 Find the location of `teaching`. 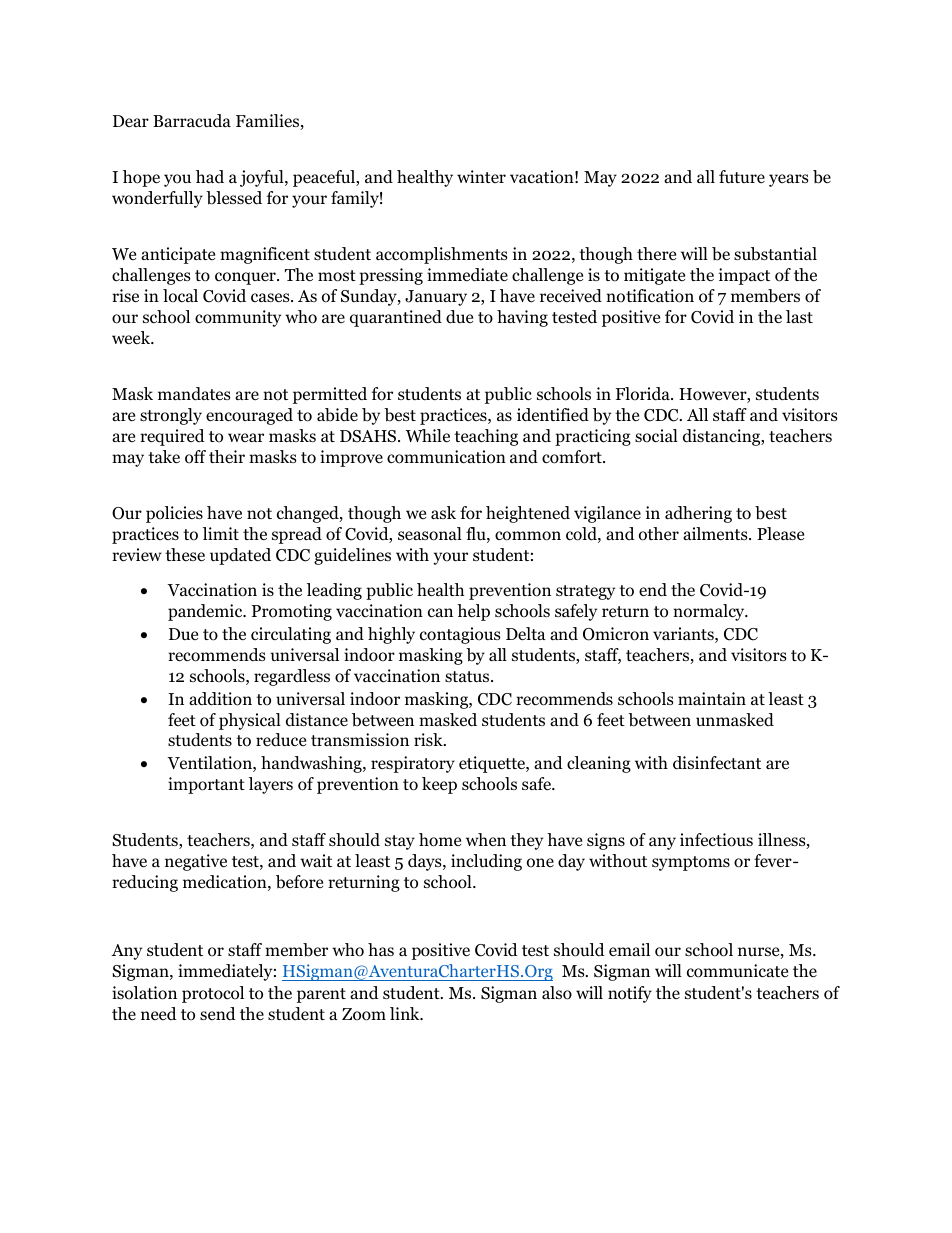

teaching is located at coordinates (486, 437).
